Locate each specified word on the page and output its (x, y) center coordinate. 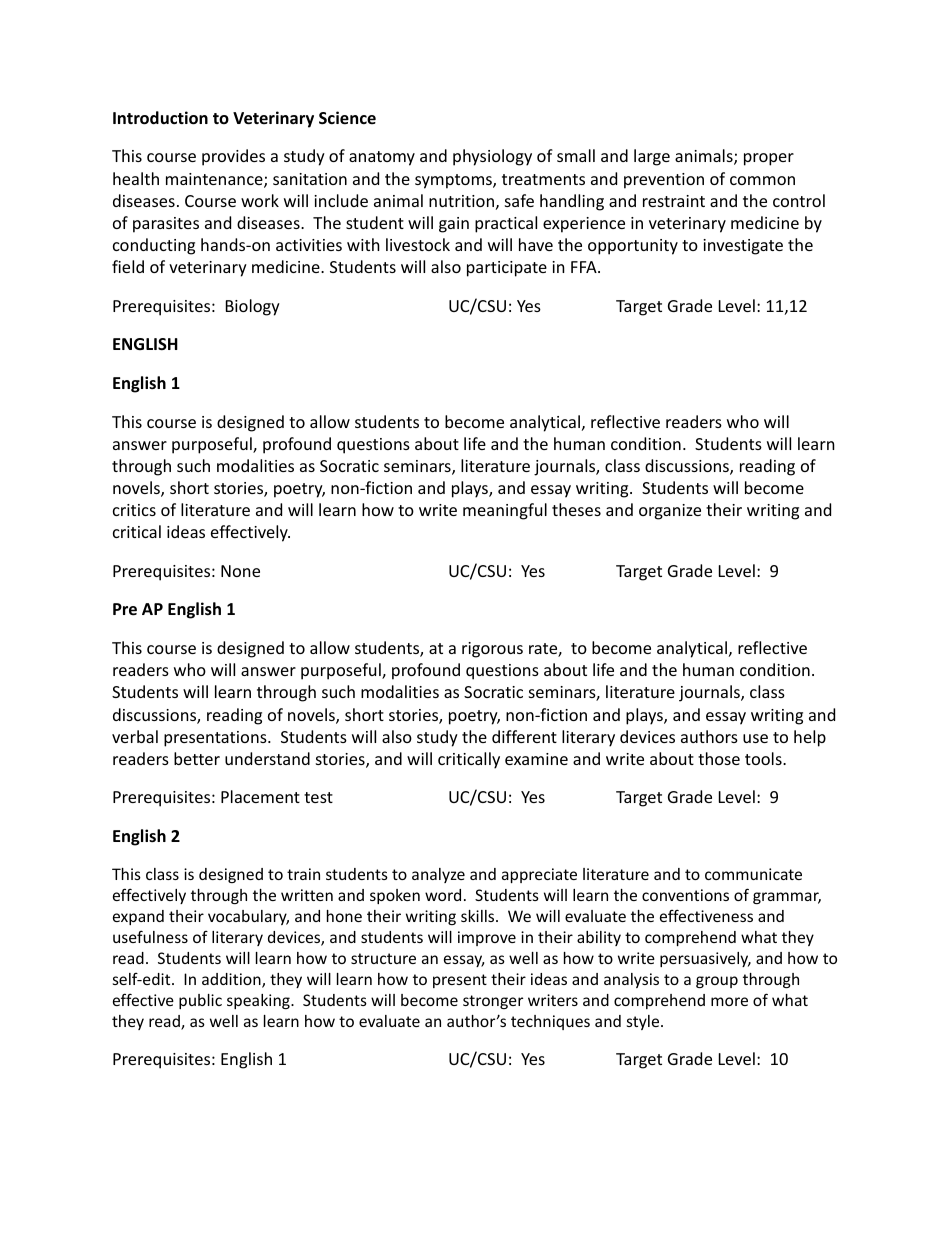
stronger (493, 1002)
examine (536, 759)
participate (507, 269)
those (719, 758)
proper (769, 159)
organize (670, 512)
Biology (253, 307)
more (729, 1001)
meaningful (505, 511)
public (200, 1001)
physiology (492, 157)
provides (233, 157)
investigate (743, 247)
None (240, 571)
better (197, 758)
